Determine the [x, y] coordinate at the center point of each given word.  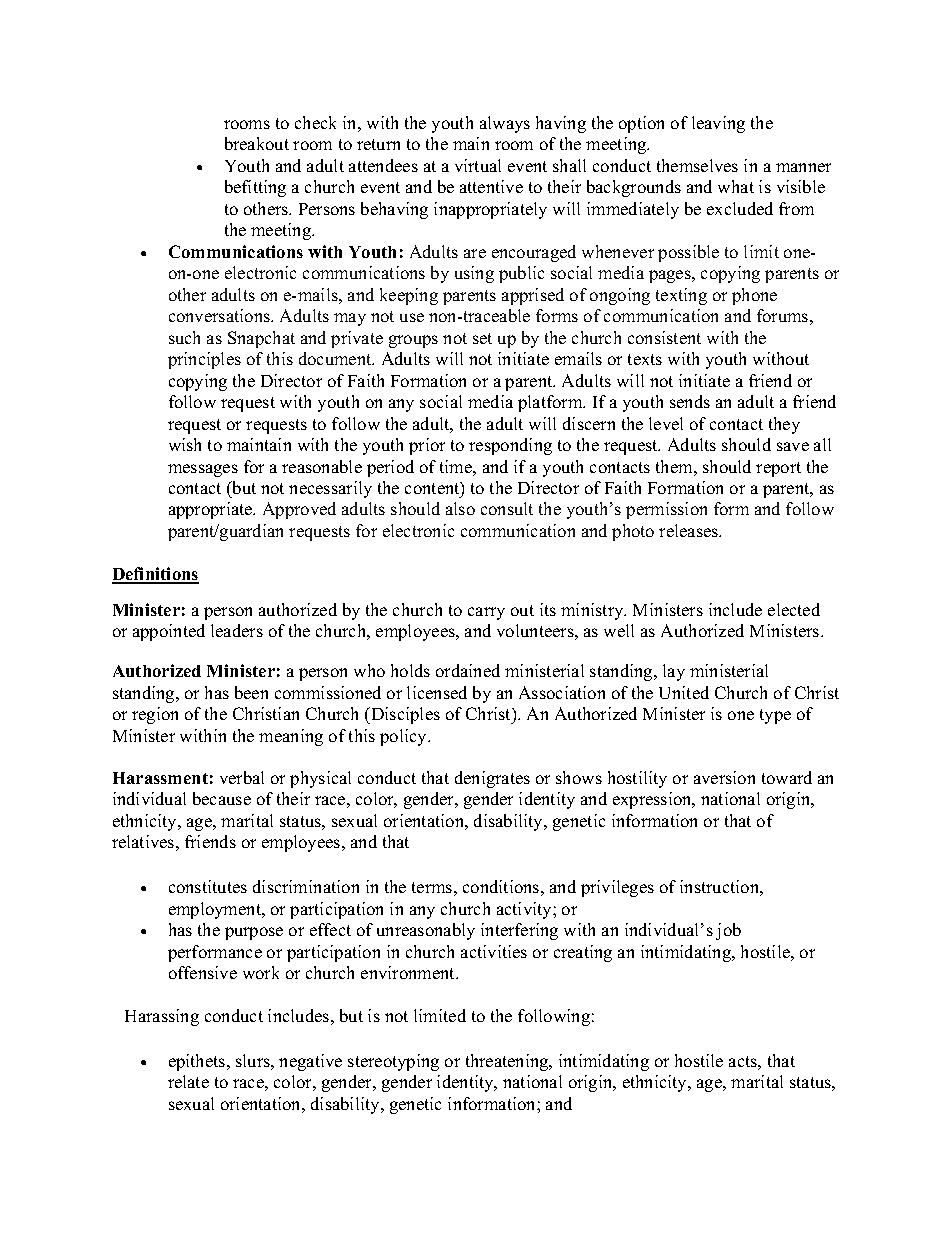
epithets [198, 1062]
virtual [478, 165]
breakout [257, 143]
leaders [237, 630]
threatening [508, 1062]
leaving [718, 124]
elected [794, 609]
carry [486, 613]
